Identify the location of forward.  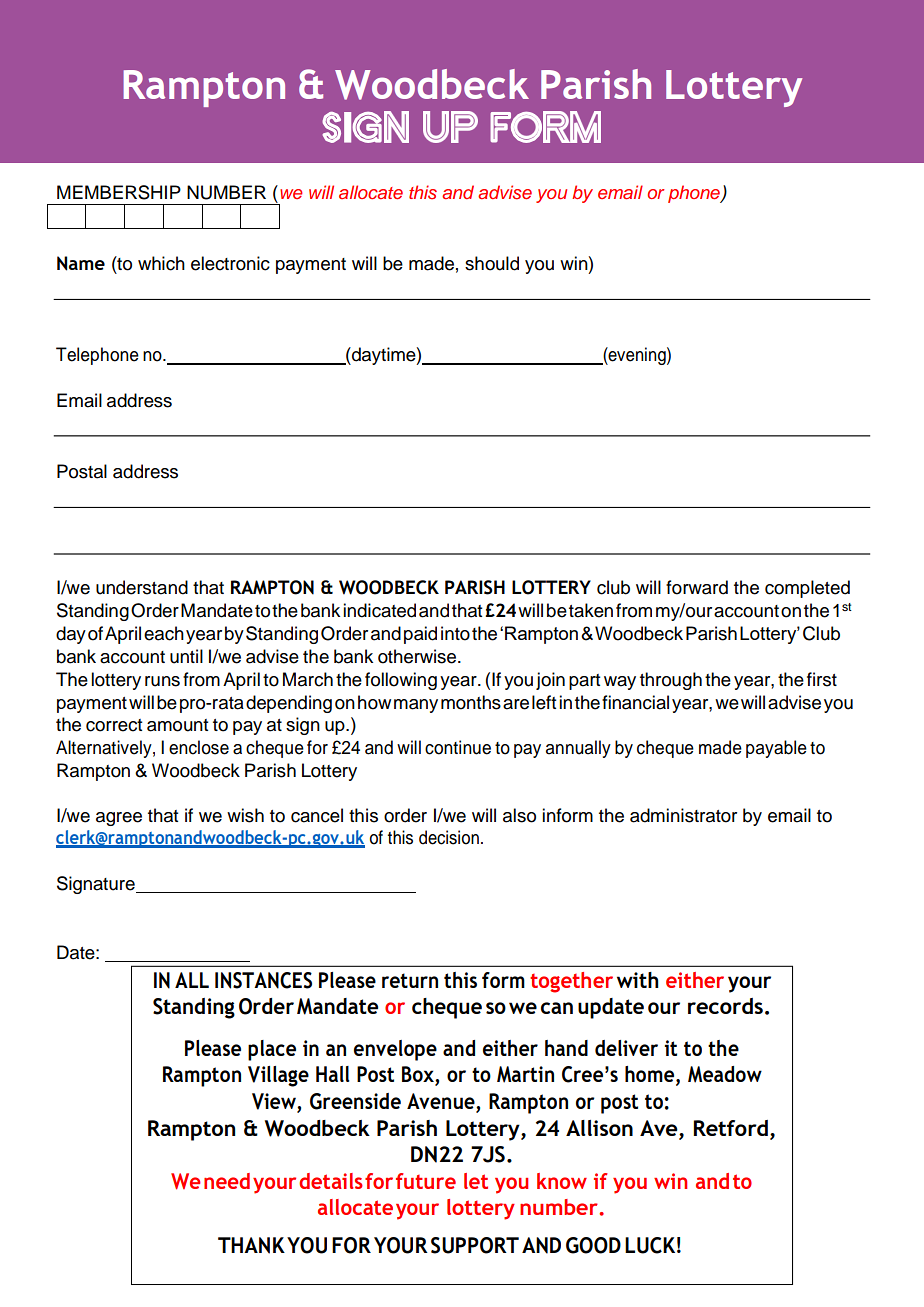
(697, 587).
